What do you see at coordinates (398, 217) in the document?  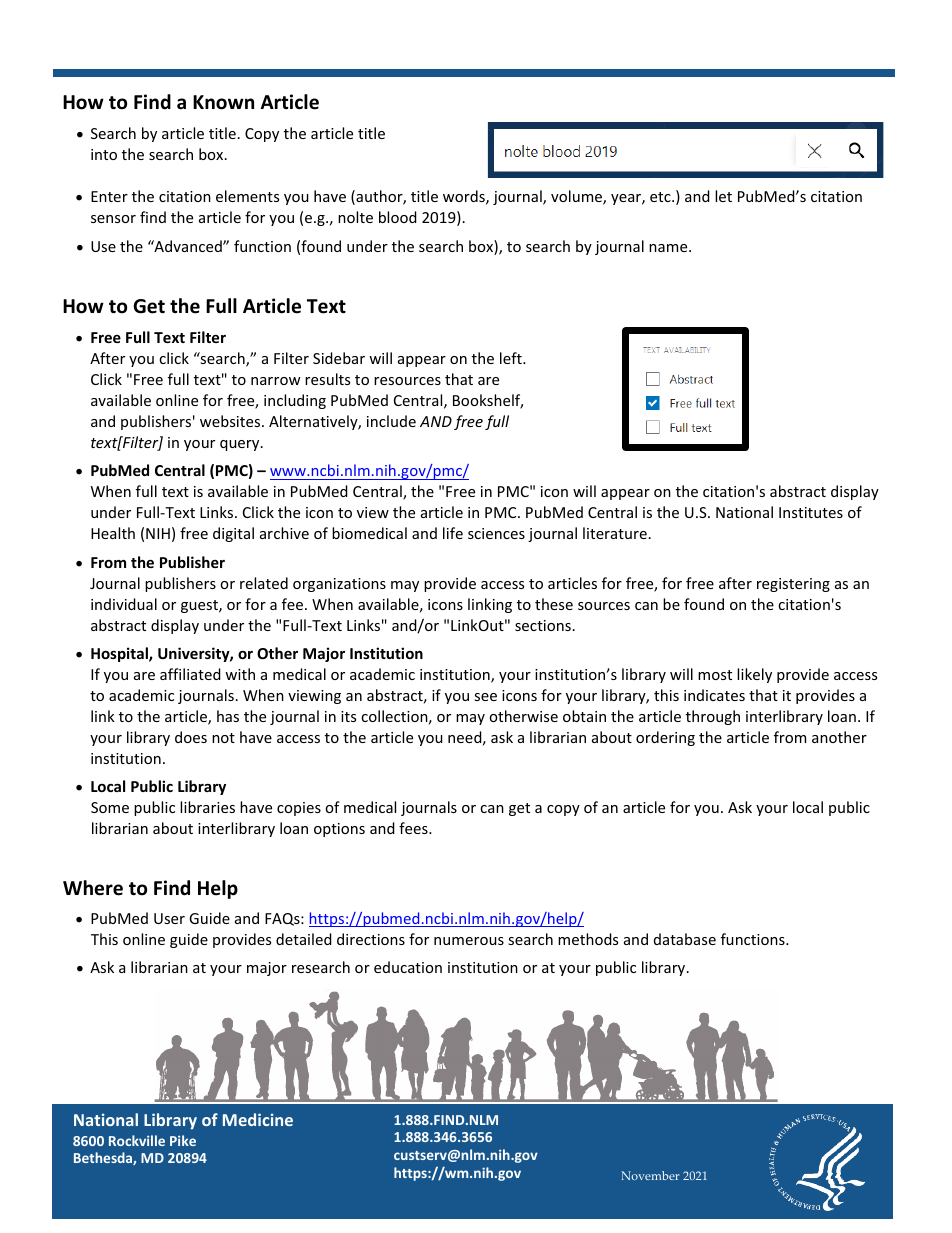 I see `blood` at bounding box center [398, 217].
